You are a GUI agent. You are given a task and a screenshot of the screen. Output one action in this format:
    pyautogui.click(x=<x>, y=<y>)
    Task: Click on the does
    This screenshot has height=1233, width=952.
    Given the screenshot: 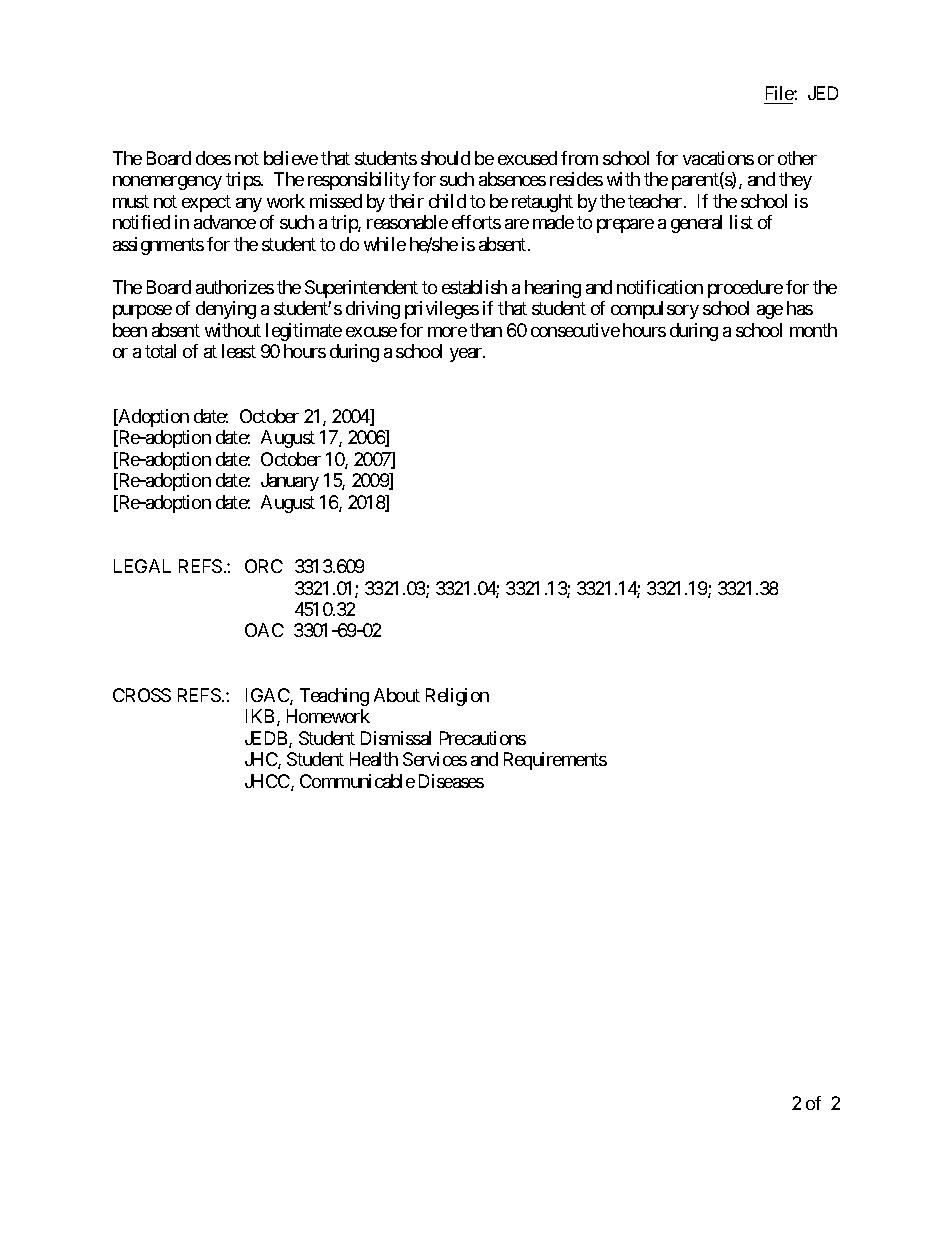 What is the action you would take?
    pyautogui.click(x=213, y=158)
